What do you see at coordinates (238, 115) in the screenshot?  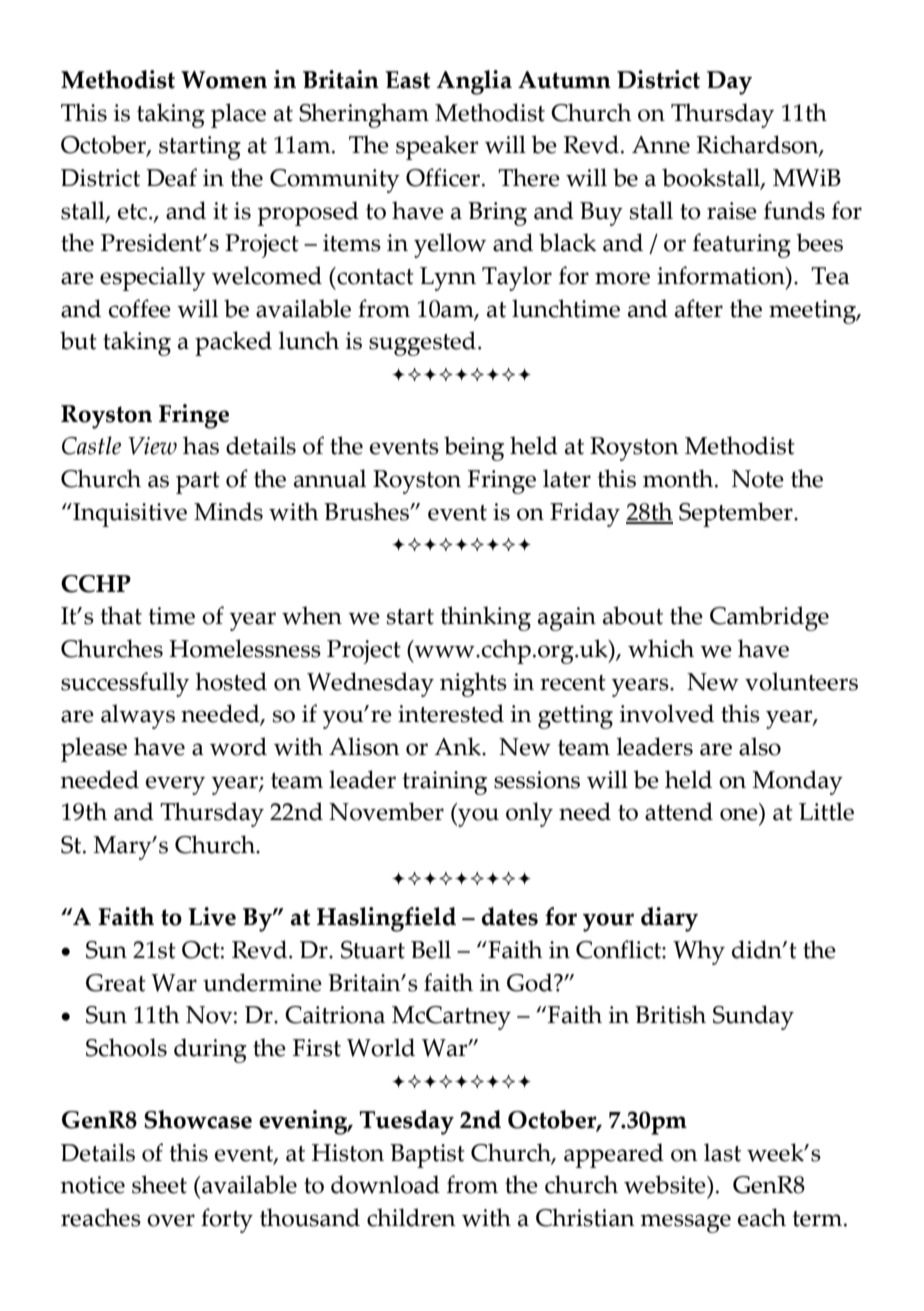 I see `place` at bounding box center [238, 115].
